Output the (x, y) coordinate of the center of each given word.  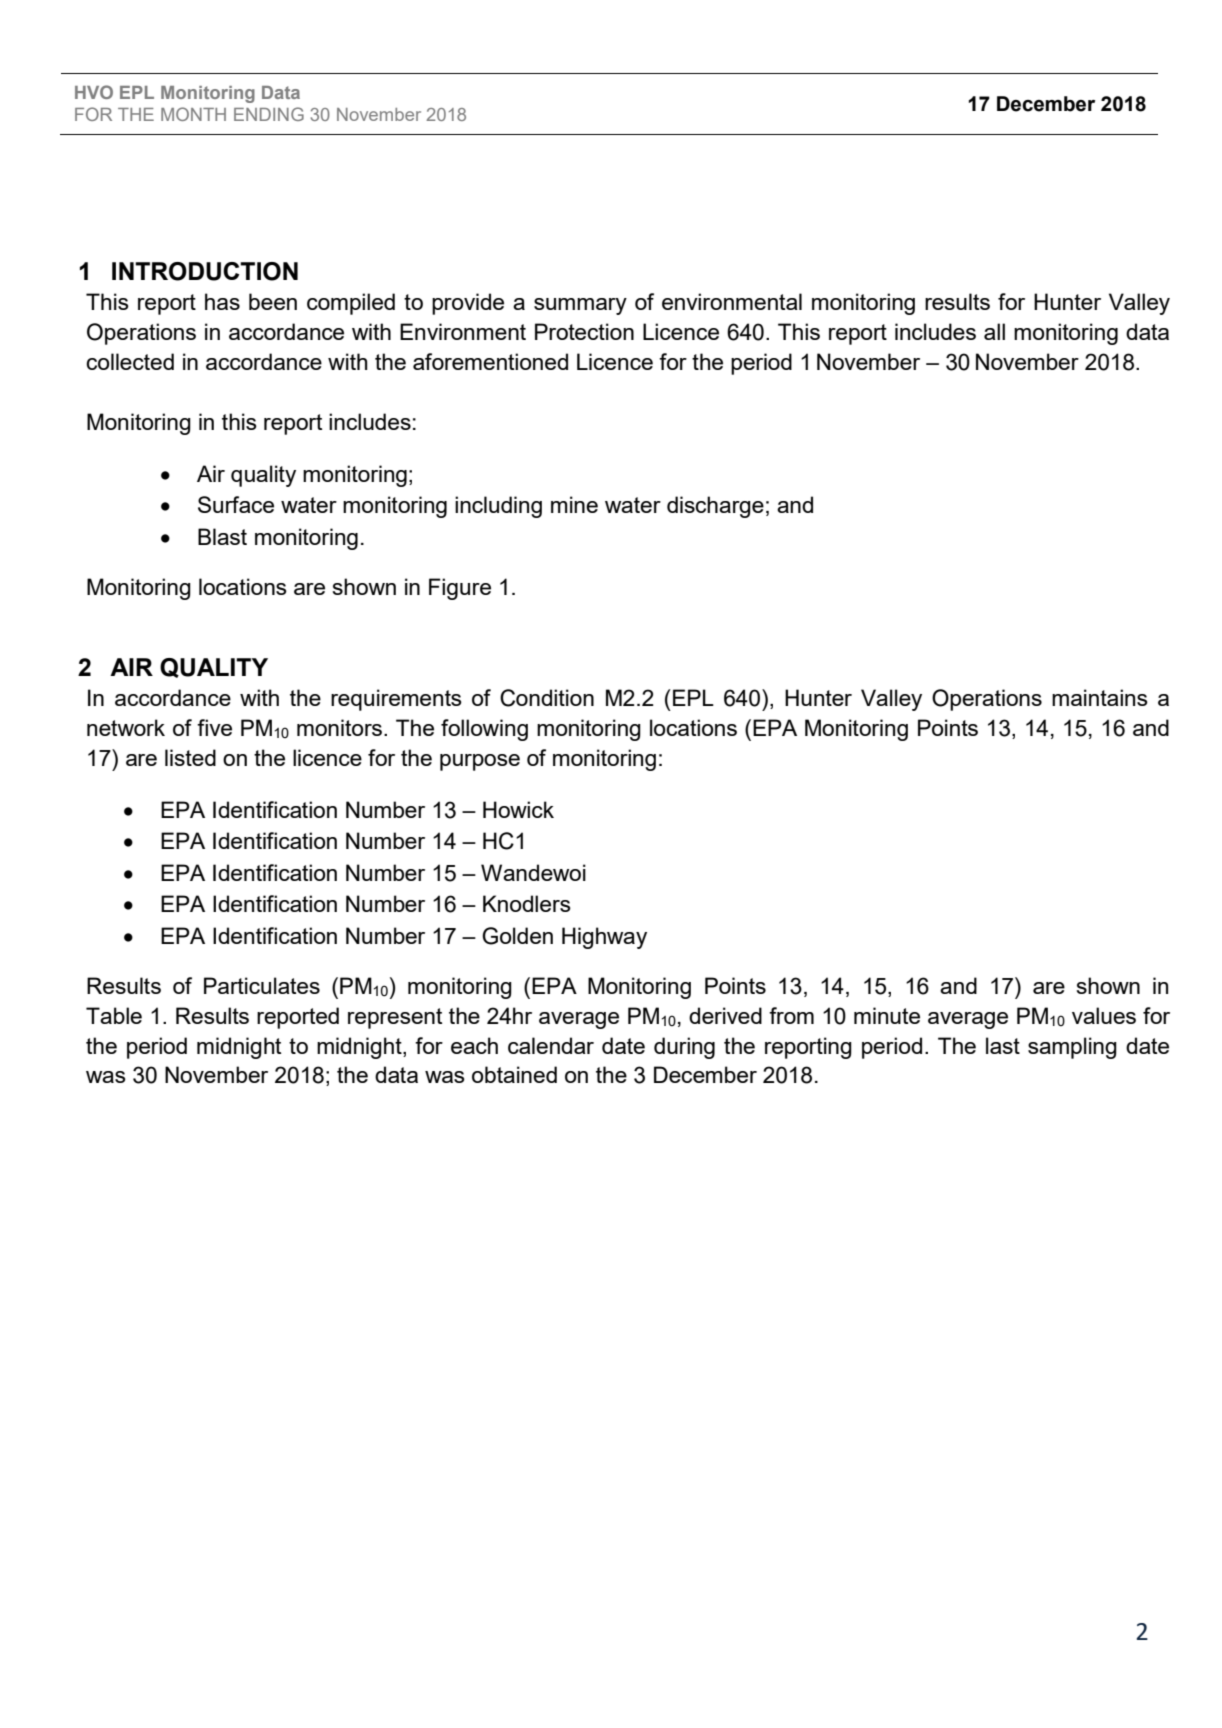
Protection (584, 331)
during (684, 1048)
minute (887, 1015)
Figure (460, 589)
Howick (518, 809)
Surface (236, 504)
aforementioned (490, 361)
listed (190, 757)
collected (130, 361)
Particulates (262, 985)
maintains (1100, 697)
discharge (715, 507)
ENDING (269, 114)
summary (580, 306)
